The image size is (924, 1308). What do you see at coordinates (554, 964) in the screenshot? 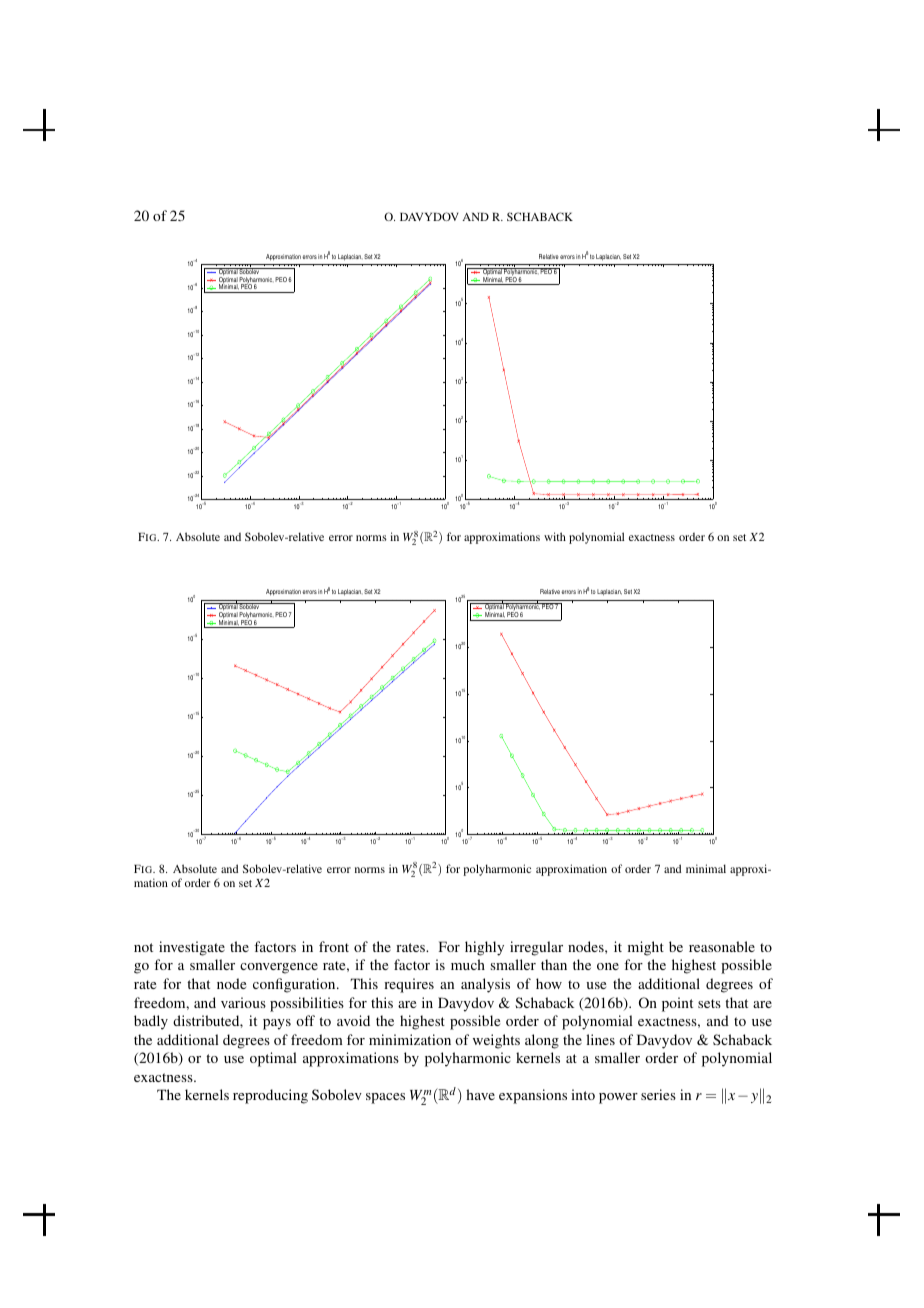
I see `than` at bounding box center [554, 964].
